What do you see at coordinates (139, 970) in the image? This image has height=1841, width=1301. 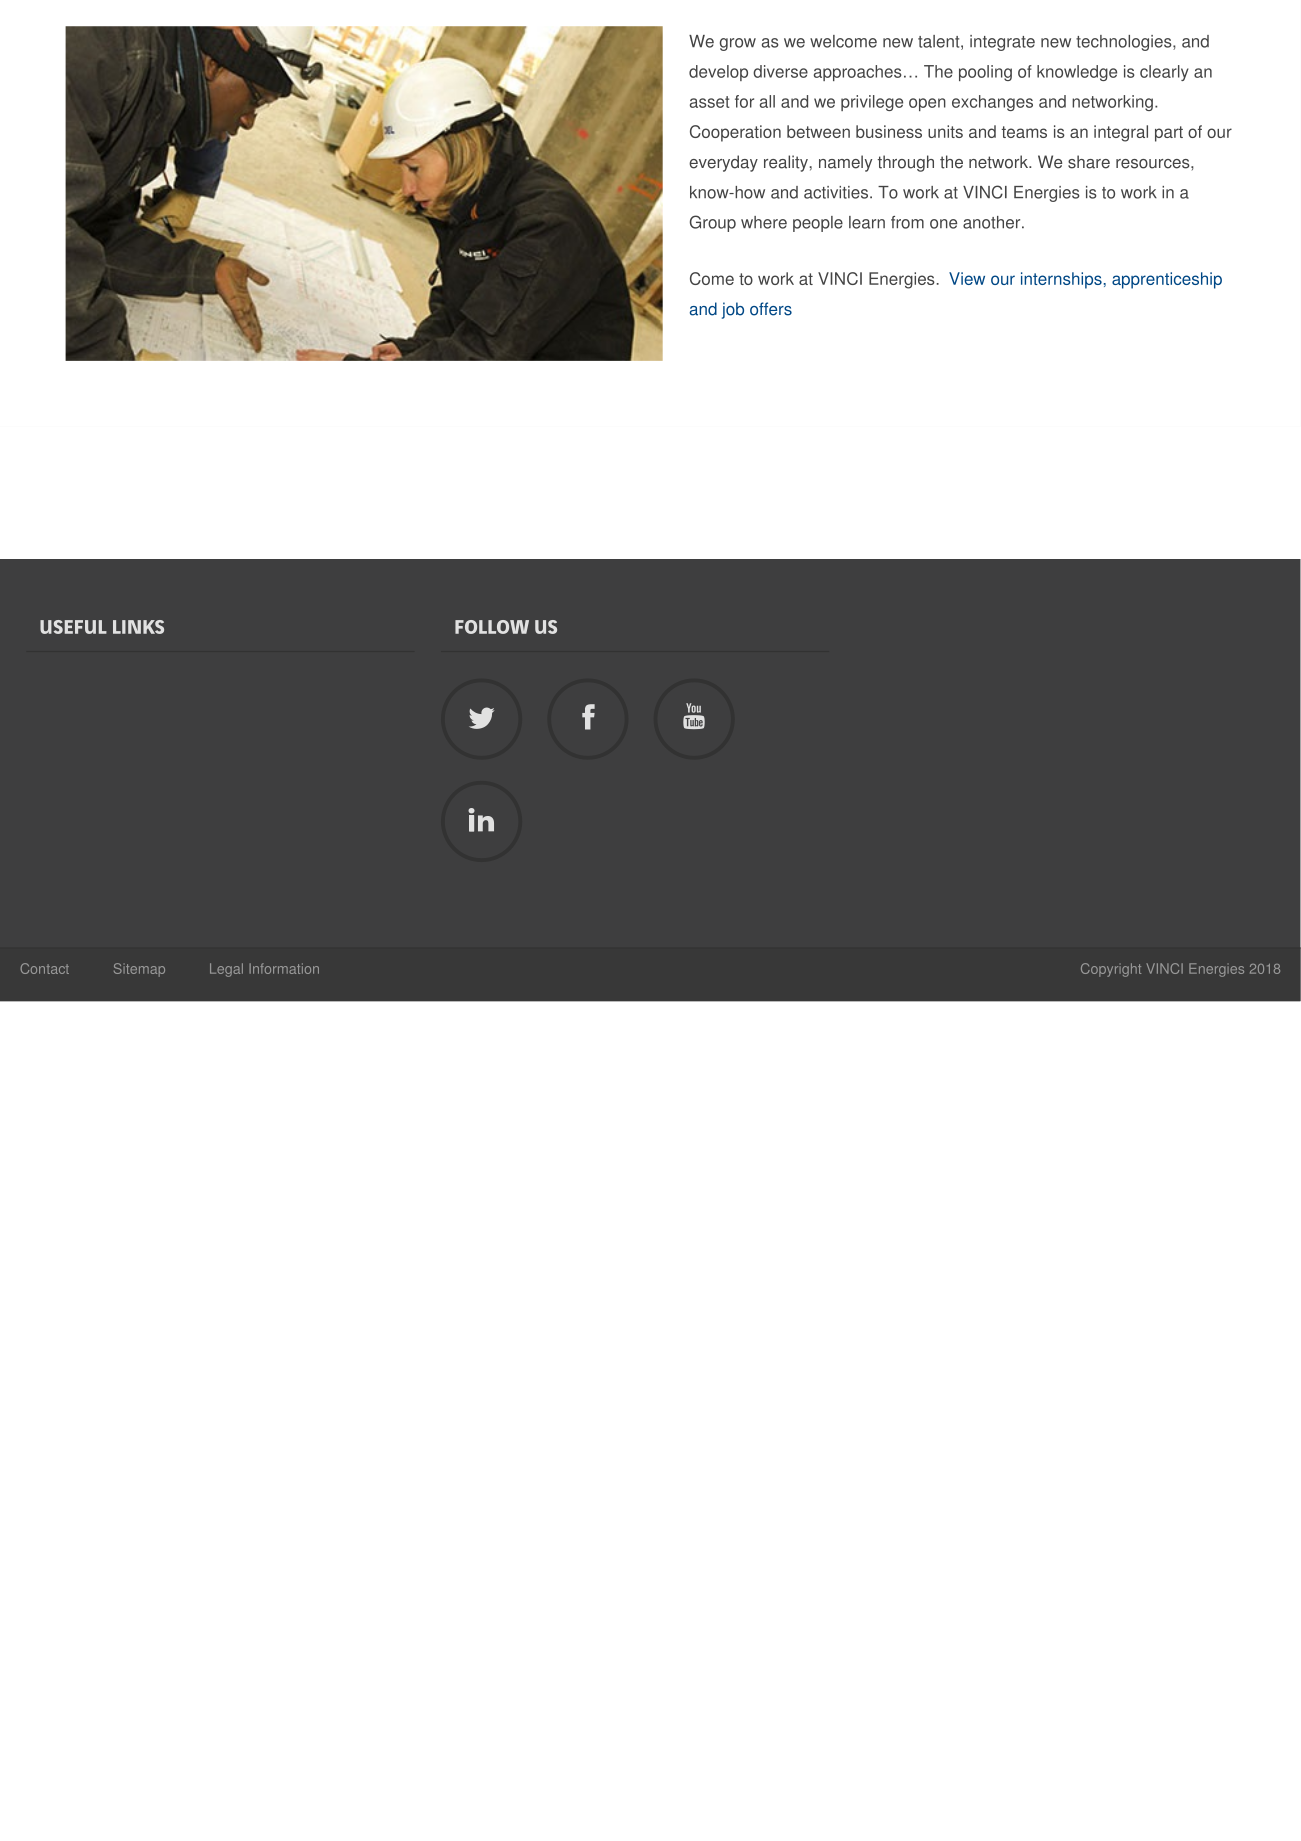 I see `Sitemap` at bounding box center [139, 970].
